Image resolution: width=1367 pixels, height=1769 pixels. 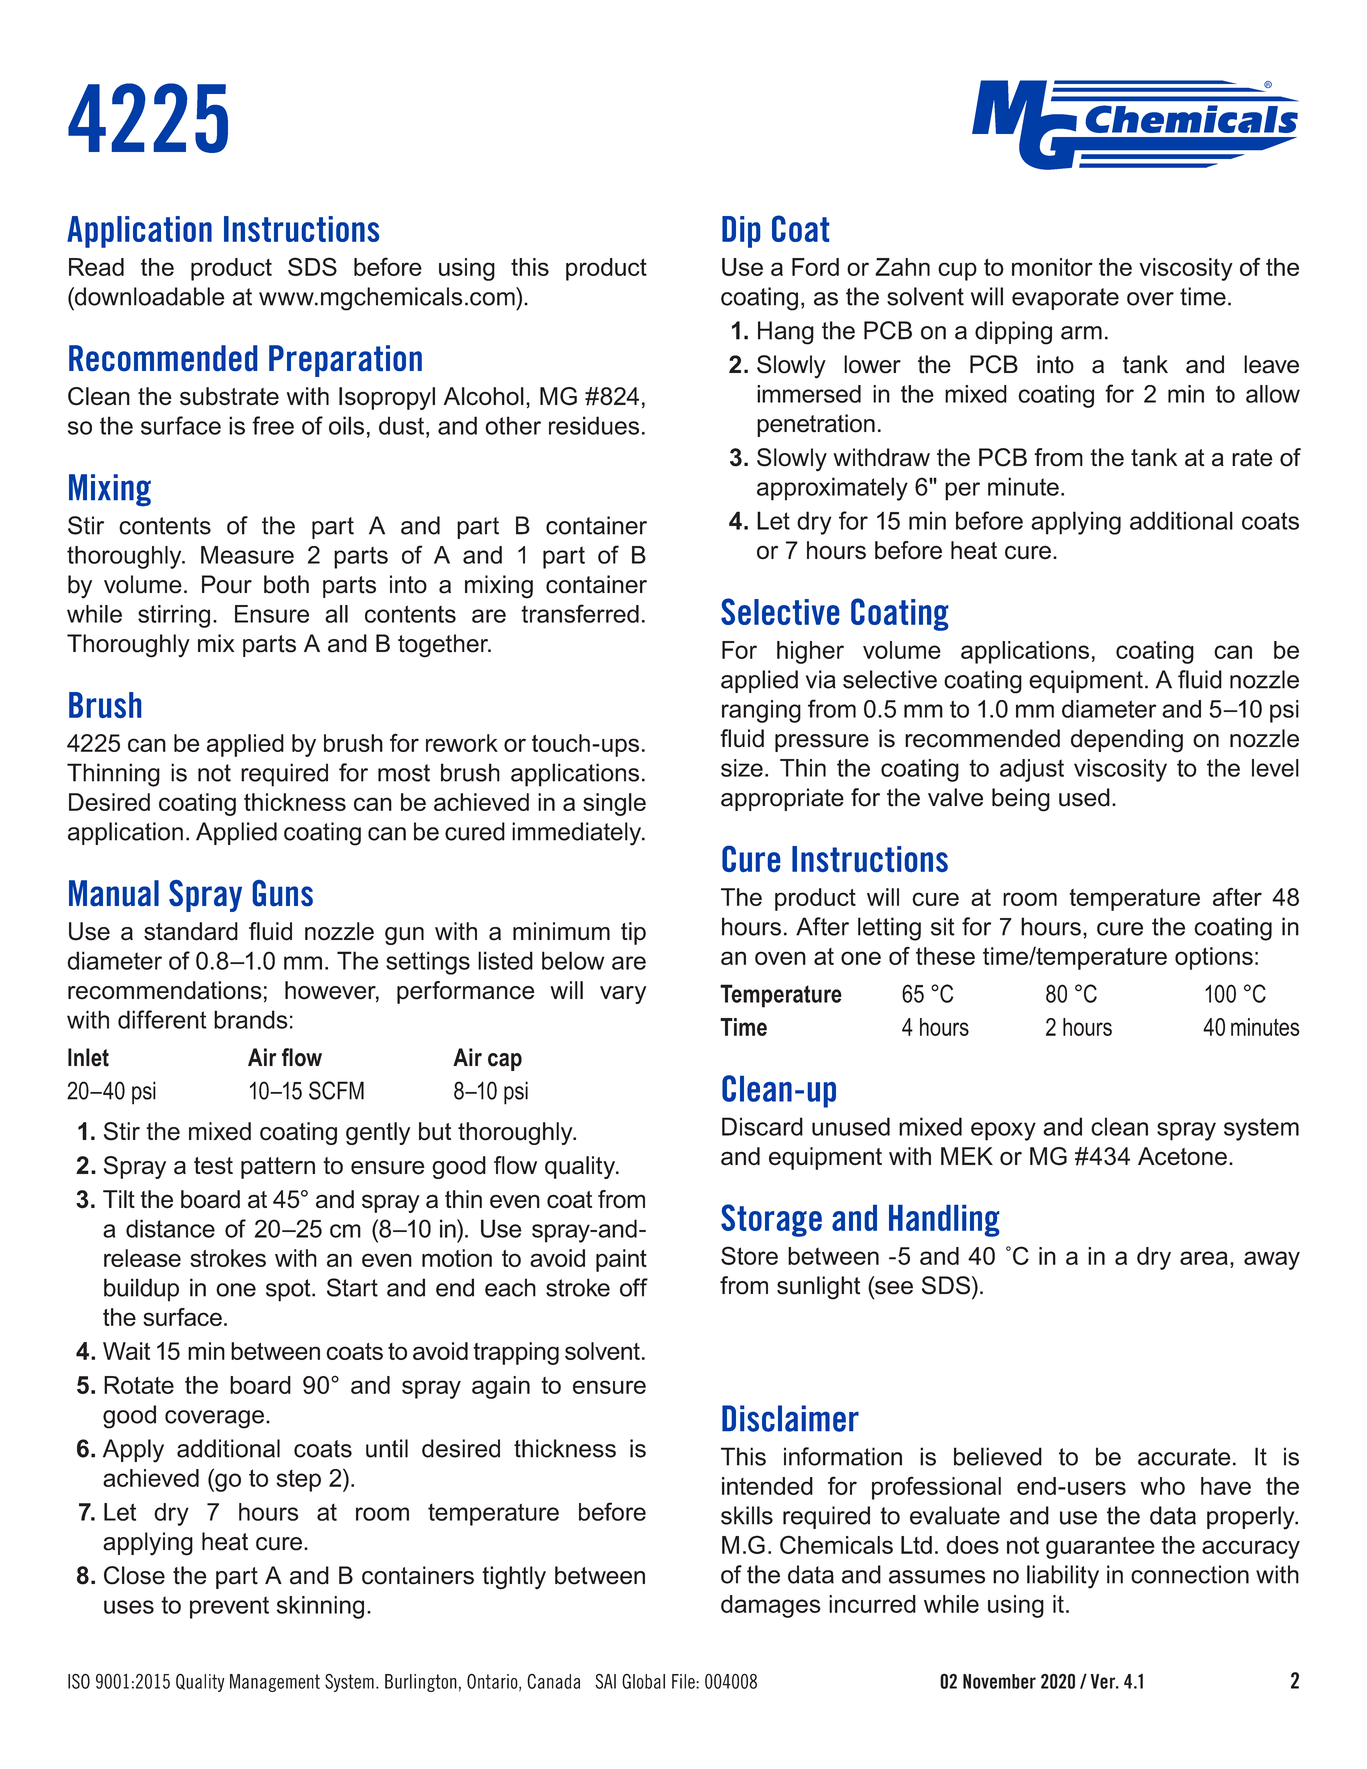 What do you see at coordinates (165, 990) in the screenshot?
I see `recommendations` at bounding box center [165, 990].
